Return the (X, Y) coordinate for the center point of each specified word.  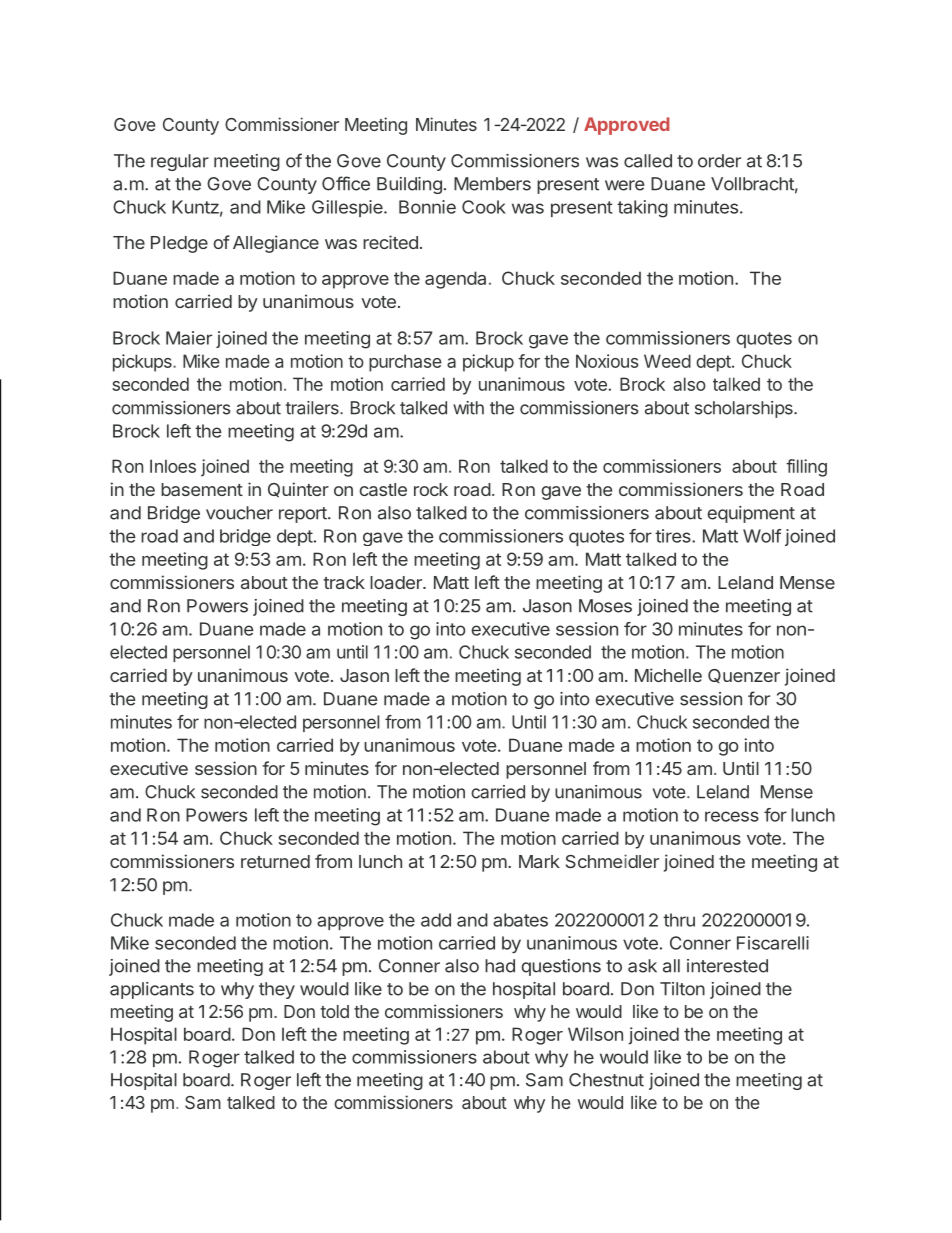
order (719, 161)
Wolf (762, 536)
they (277, 990)
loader (397, 582)
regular (180, 162)
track (344, 582)
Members (492, 184)
